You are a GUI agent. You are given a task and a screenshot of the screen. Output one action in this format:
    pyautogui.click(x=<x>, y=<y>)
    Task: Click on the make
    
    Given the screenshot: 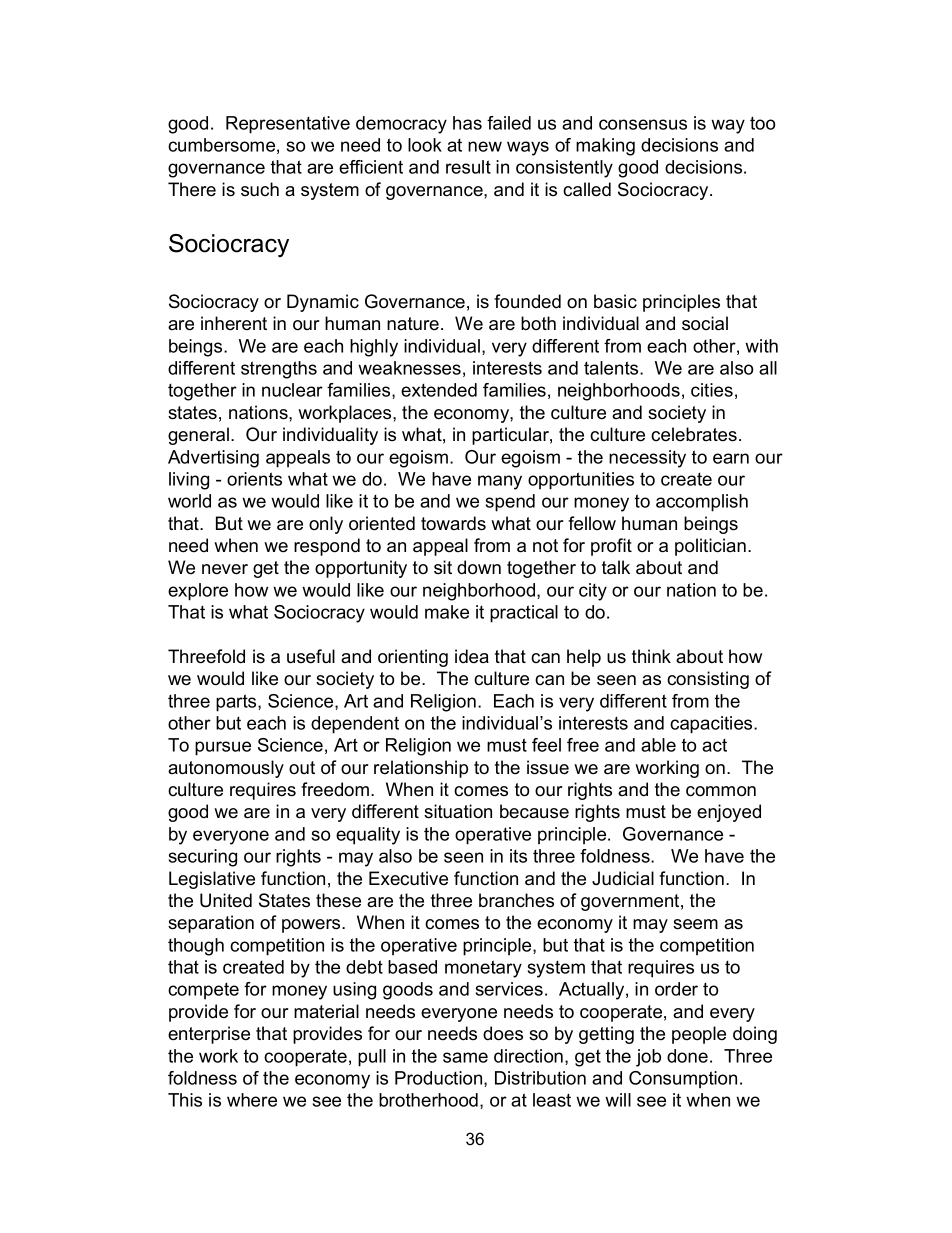 What is the action you would take?
    pyautogui.click(x=447, y=612)
